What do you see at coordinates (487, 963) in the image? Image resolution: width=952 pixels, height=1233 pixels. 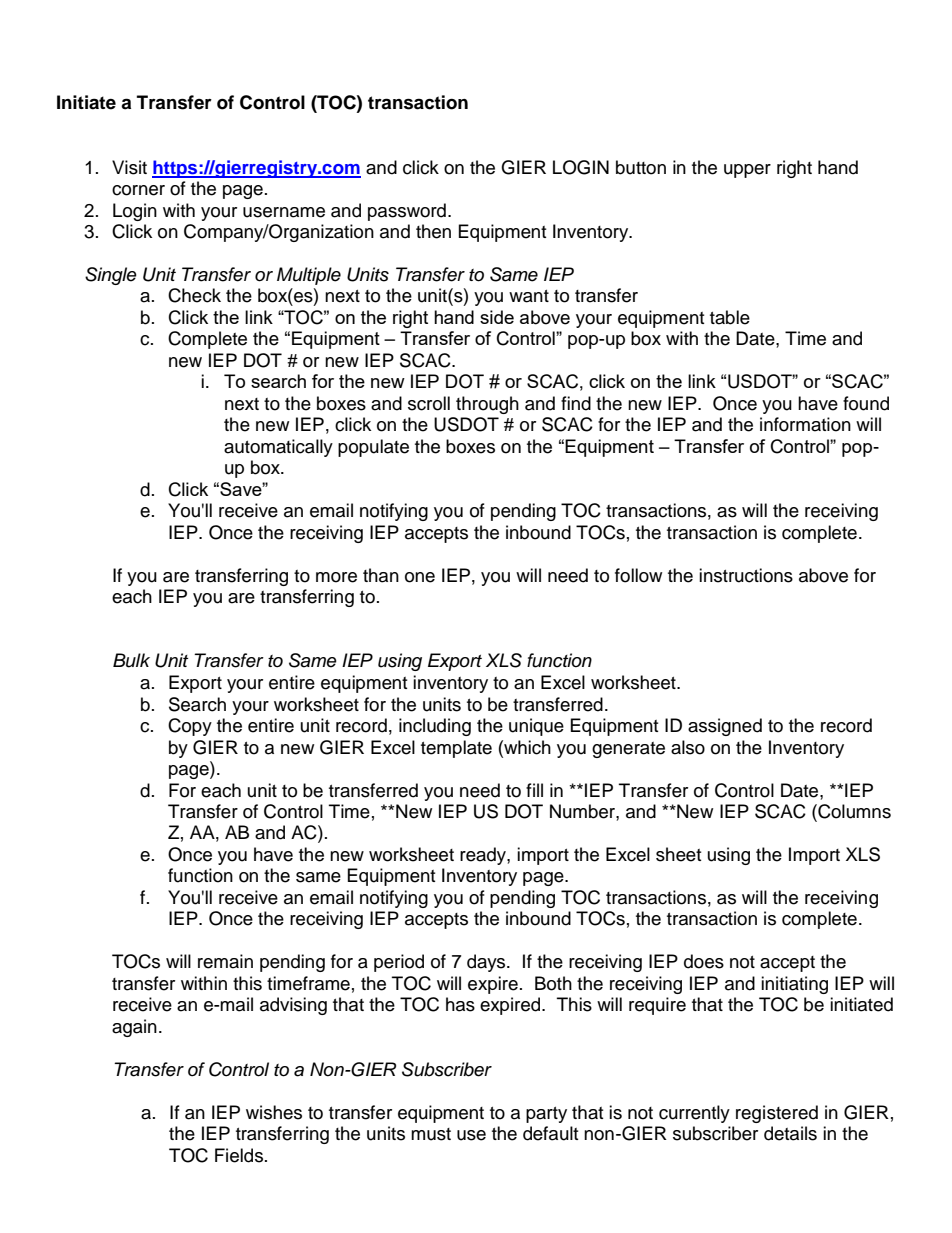 I see `days` at bounding box center [487, 963].
